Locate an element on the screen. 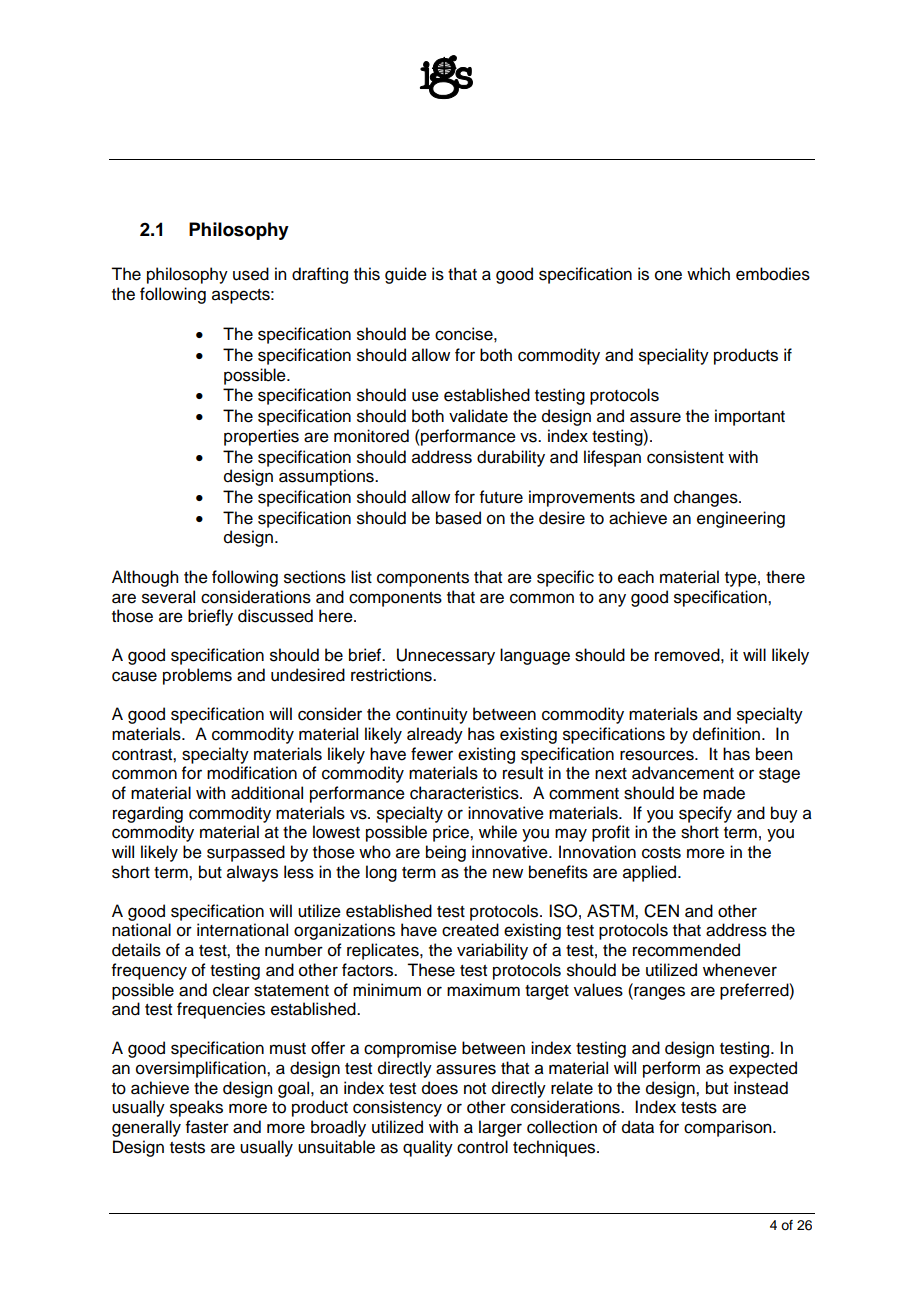  used is located at coordinates (251, 274).
